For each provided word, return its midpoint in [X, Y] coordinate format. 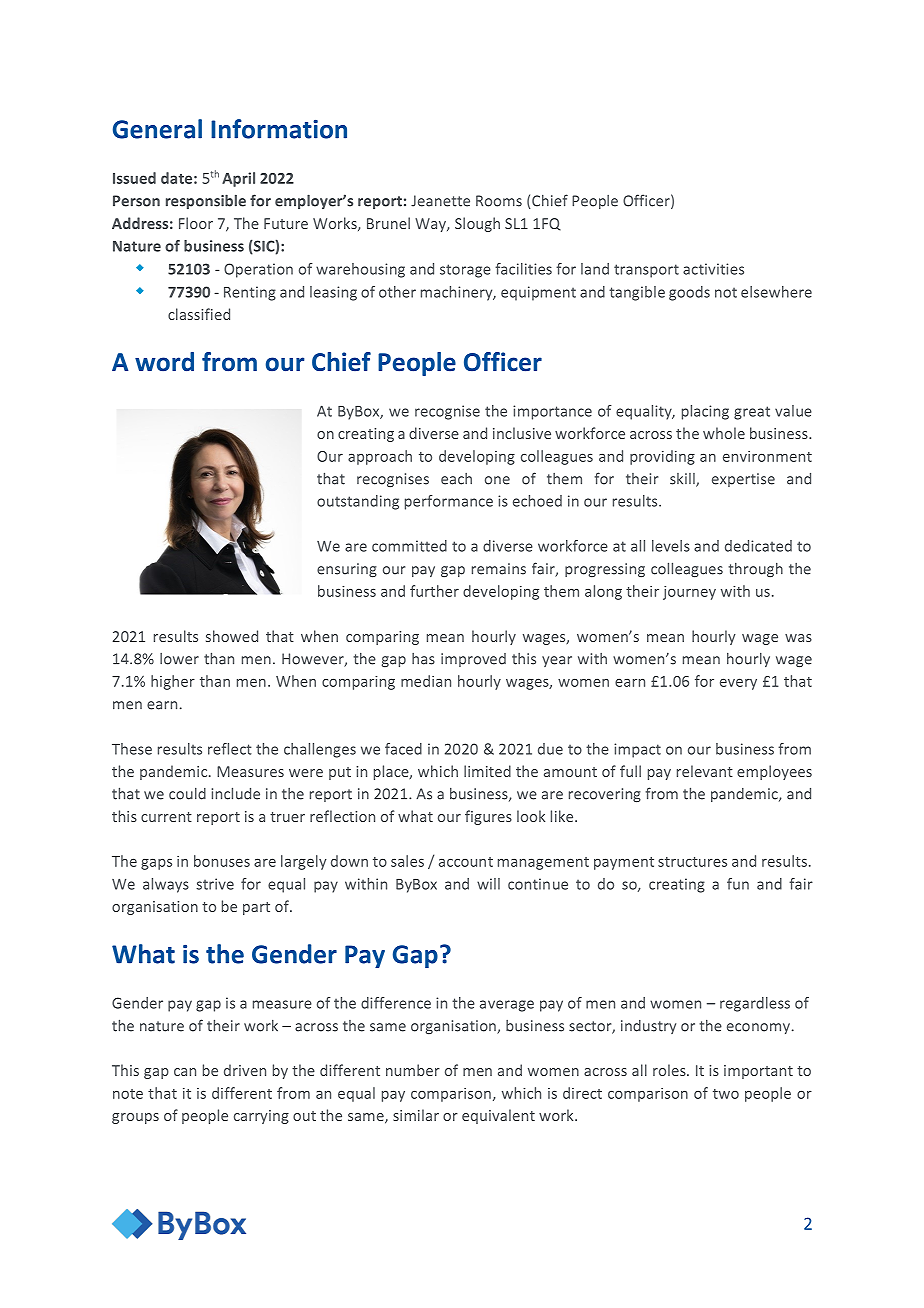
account [466, 862]
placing [705, 412]
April [238, 179]
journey [689, 593]
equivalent [498, 1116]
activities [713, 269]
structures [692, 862]
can [185, 1072]
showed [232, 636]
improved [473, 660]
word [164, 362]
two [726, 1094]
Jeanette [440, 201]
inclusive [522, 433]
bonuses [222, 861]
